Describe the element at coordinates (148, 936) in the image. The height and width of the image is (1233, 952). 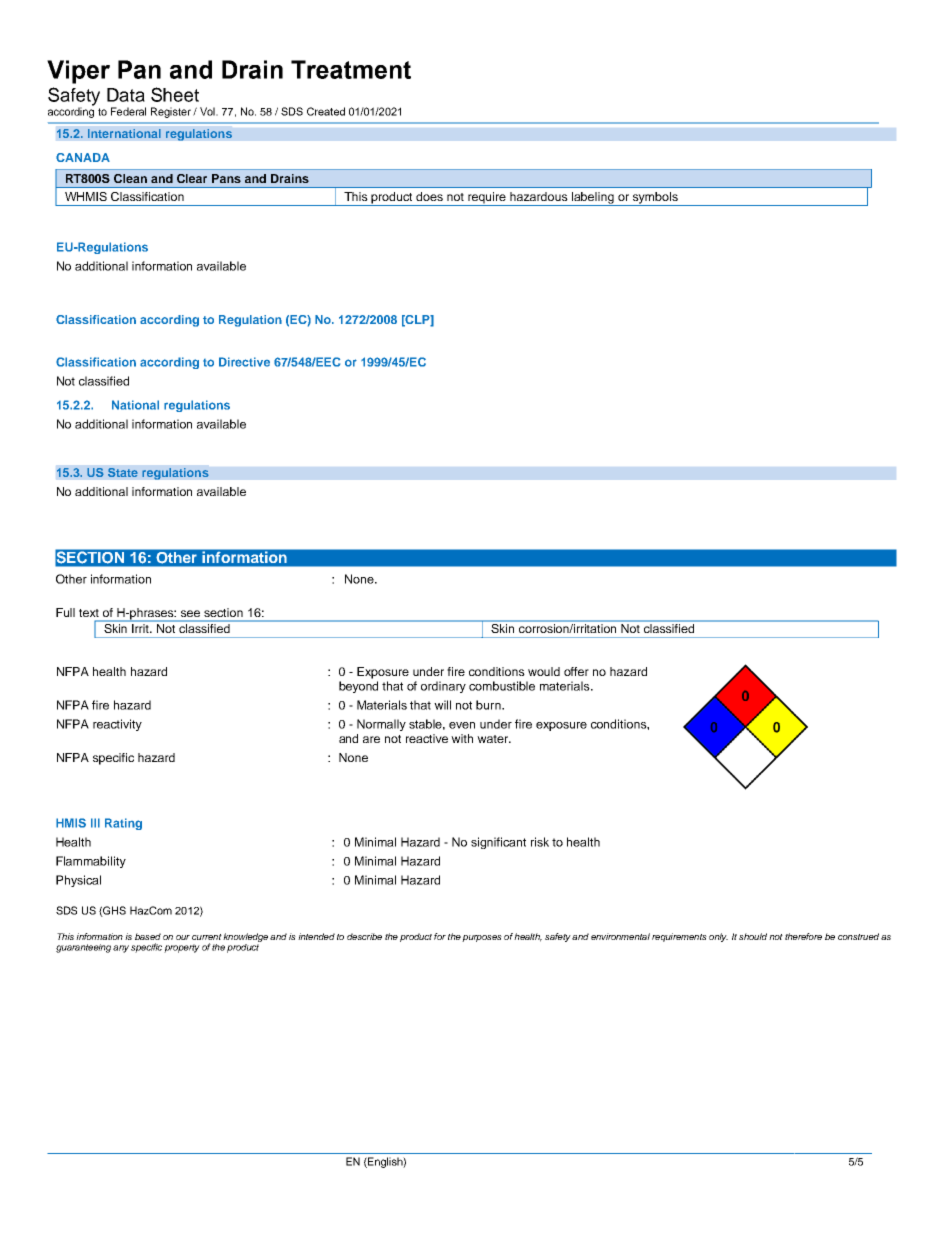
I see `based` at that location.
